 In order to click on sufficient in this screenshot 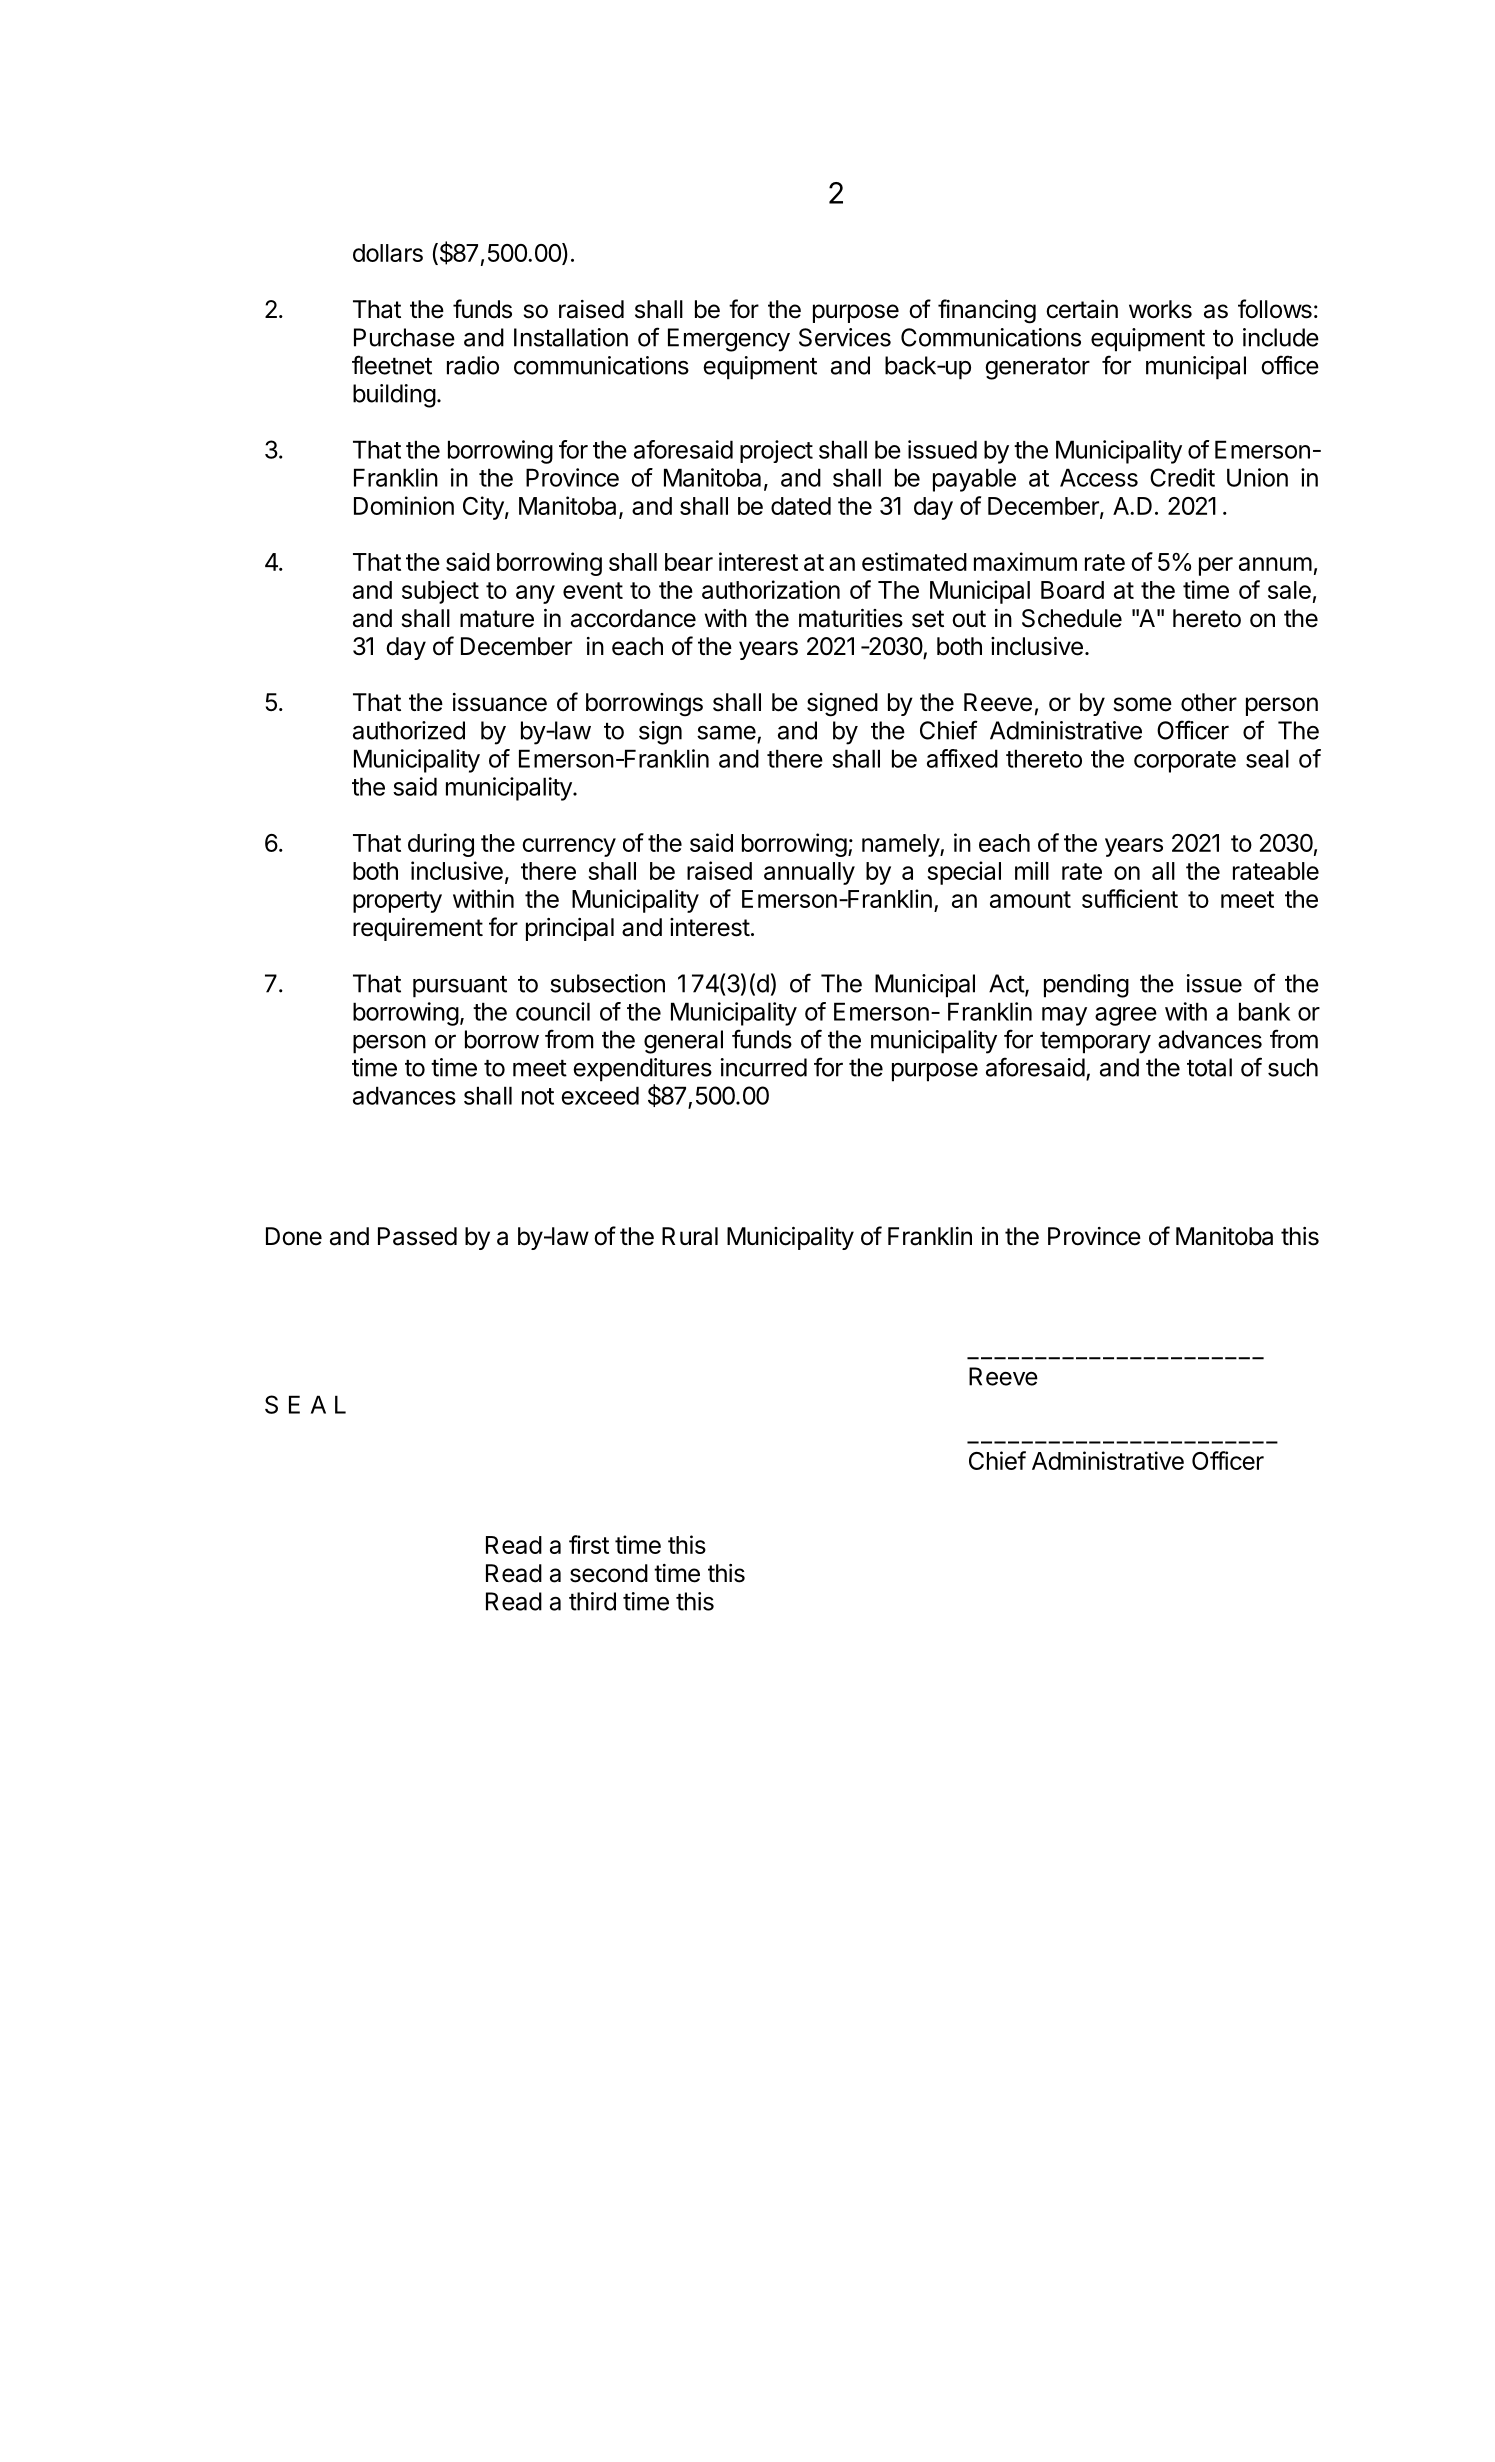, I will do `click(1130, 898)`.
